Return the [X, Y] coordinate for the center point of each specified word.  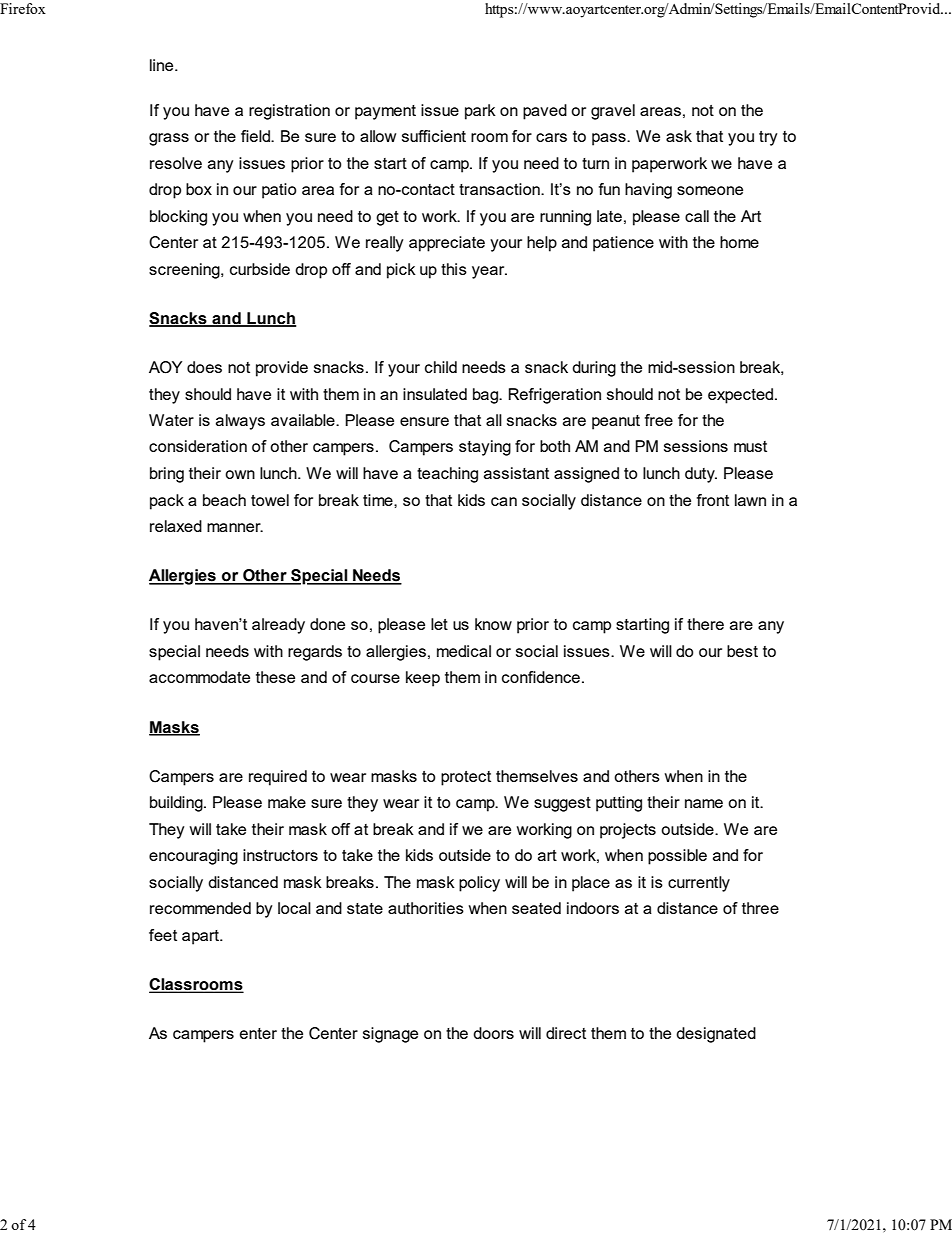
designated [716, 1035]
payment [385, 112]
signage [390, 1035]
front [713, 500]
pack [167, 502]
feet [163, 935]
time [379, 500]
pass [610, 139]
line [163, 65]
